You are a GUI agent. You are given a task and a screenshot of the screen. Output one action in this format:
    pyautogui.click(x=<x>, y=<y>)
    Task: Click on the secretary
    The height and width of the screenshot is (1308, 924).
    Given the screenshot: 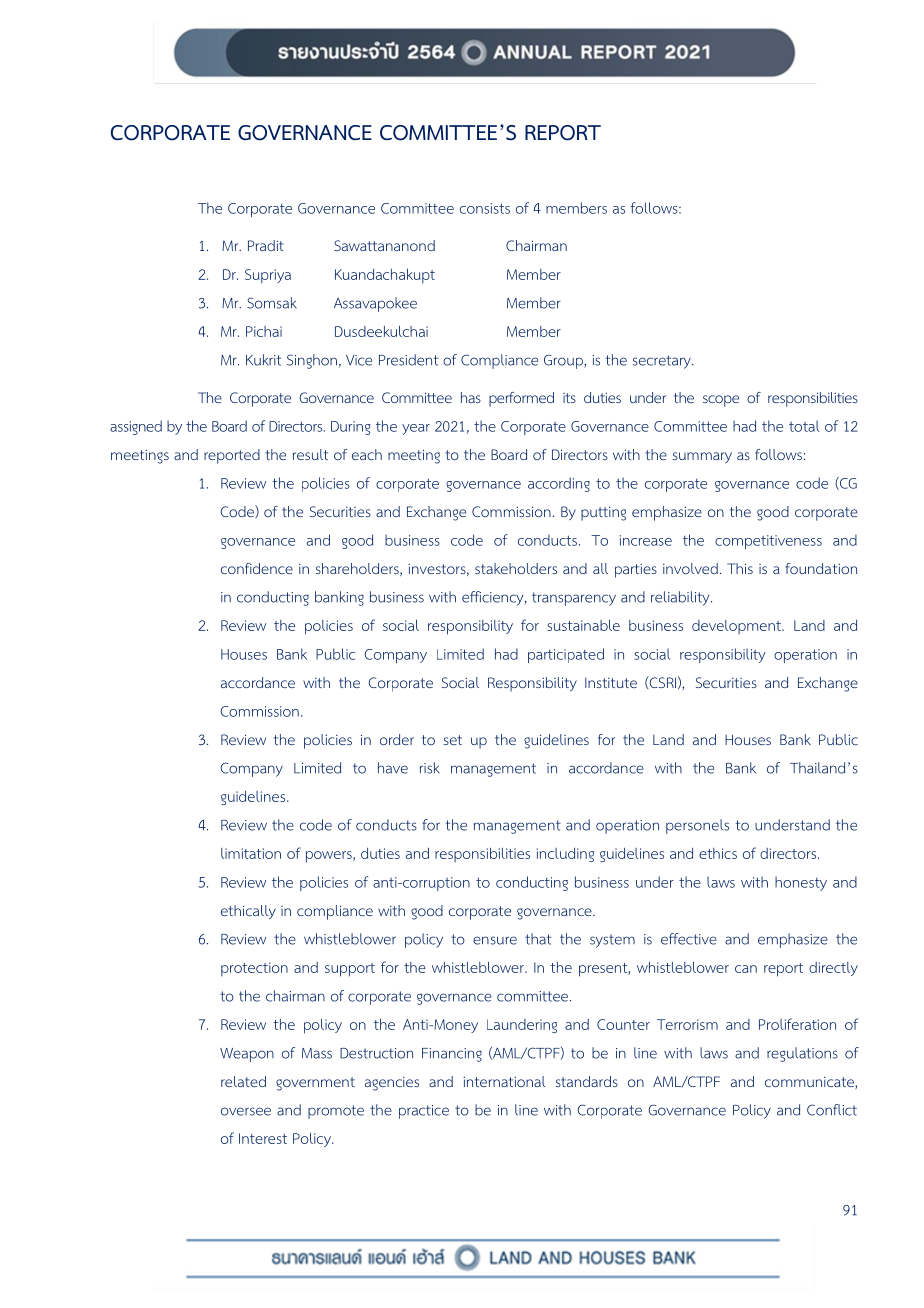 What is the action you would take?
    pyautogui.click(x=663, y=362)
